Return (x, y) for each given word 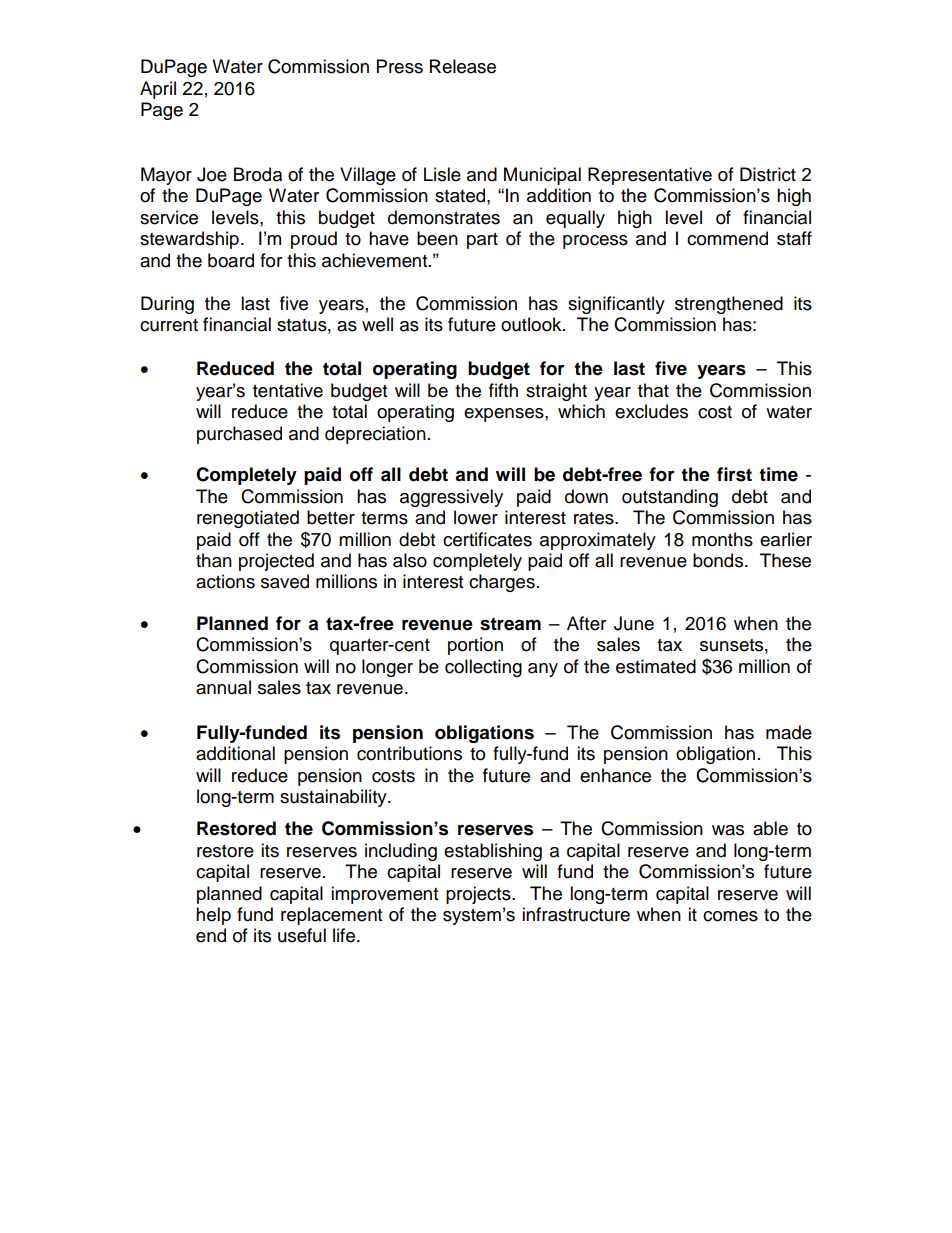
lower (476, 517)
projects (479, 895)
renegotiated (248, 519)
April (158, 90)
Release (463, 66)
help (213, 916)
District (768, 174)
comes (730, 916)
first (734, 474)
